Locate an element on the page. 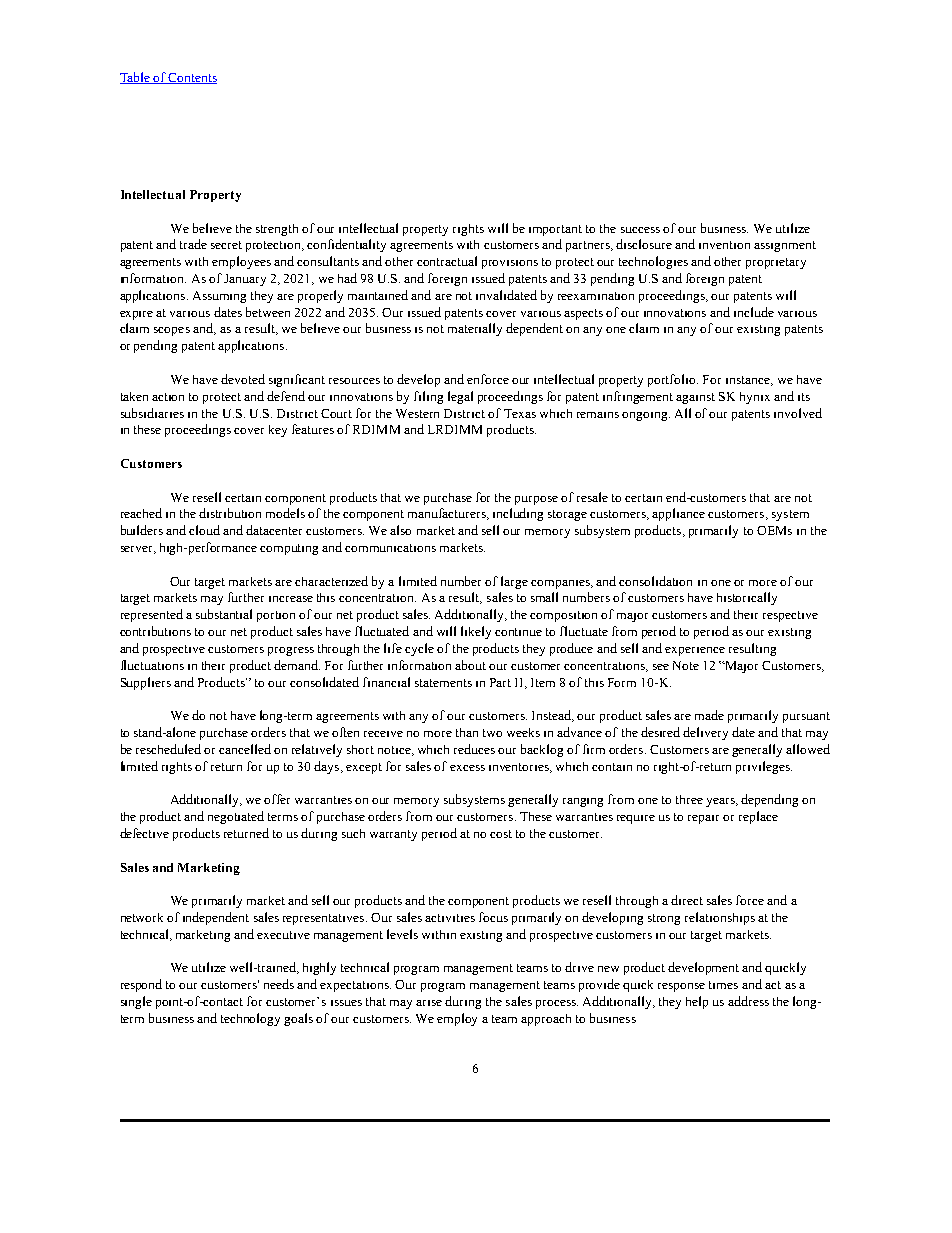  manufacturers is located at coordinates (448, 514).
